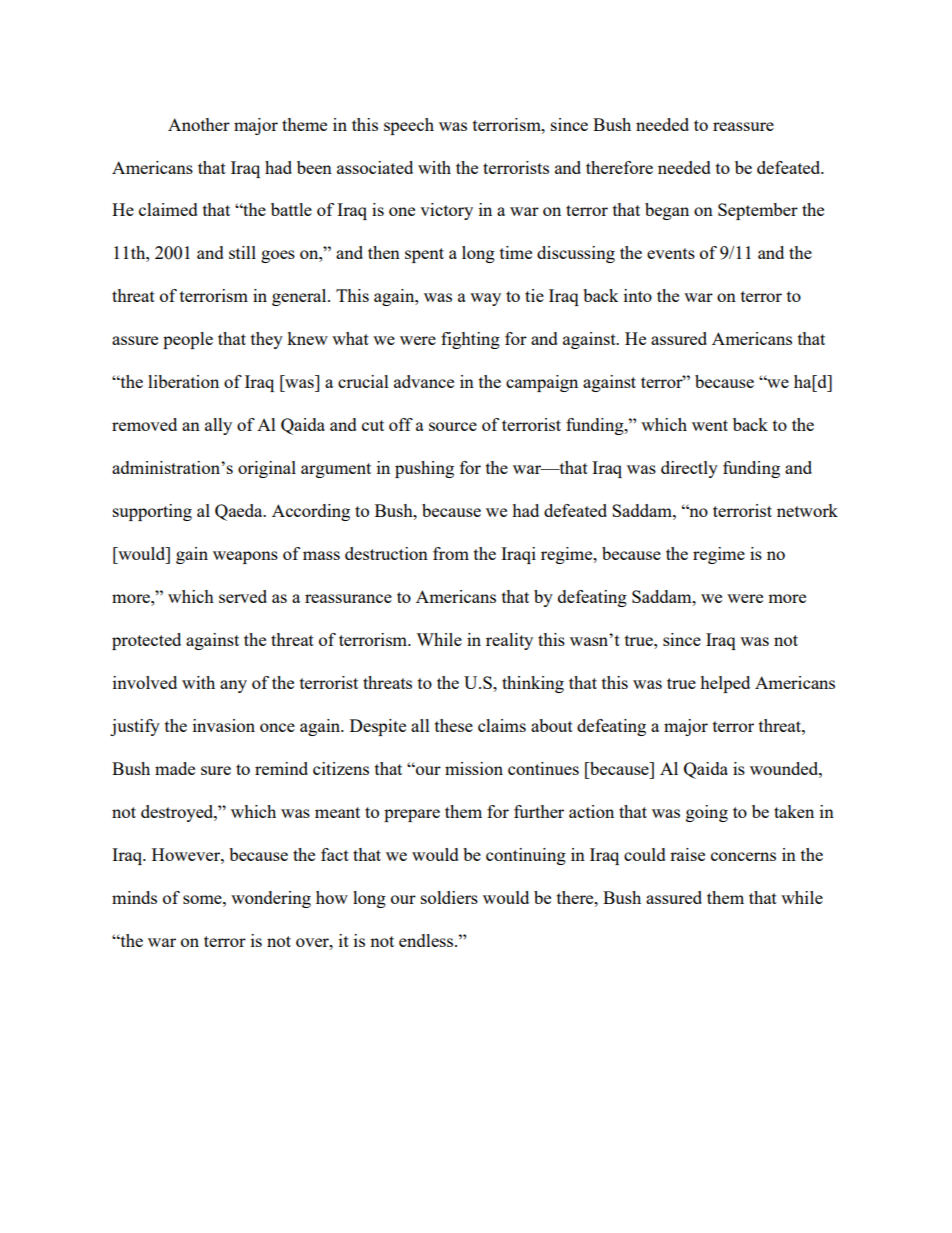 This image has height=1233, width=952. What do you see at coordinates (199, 124) in the image?
I see `Another` at bounding box center [199, 124].
